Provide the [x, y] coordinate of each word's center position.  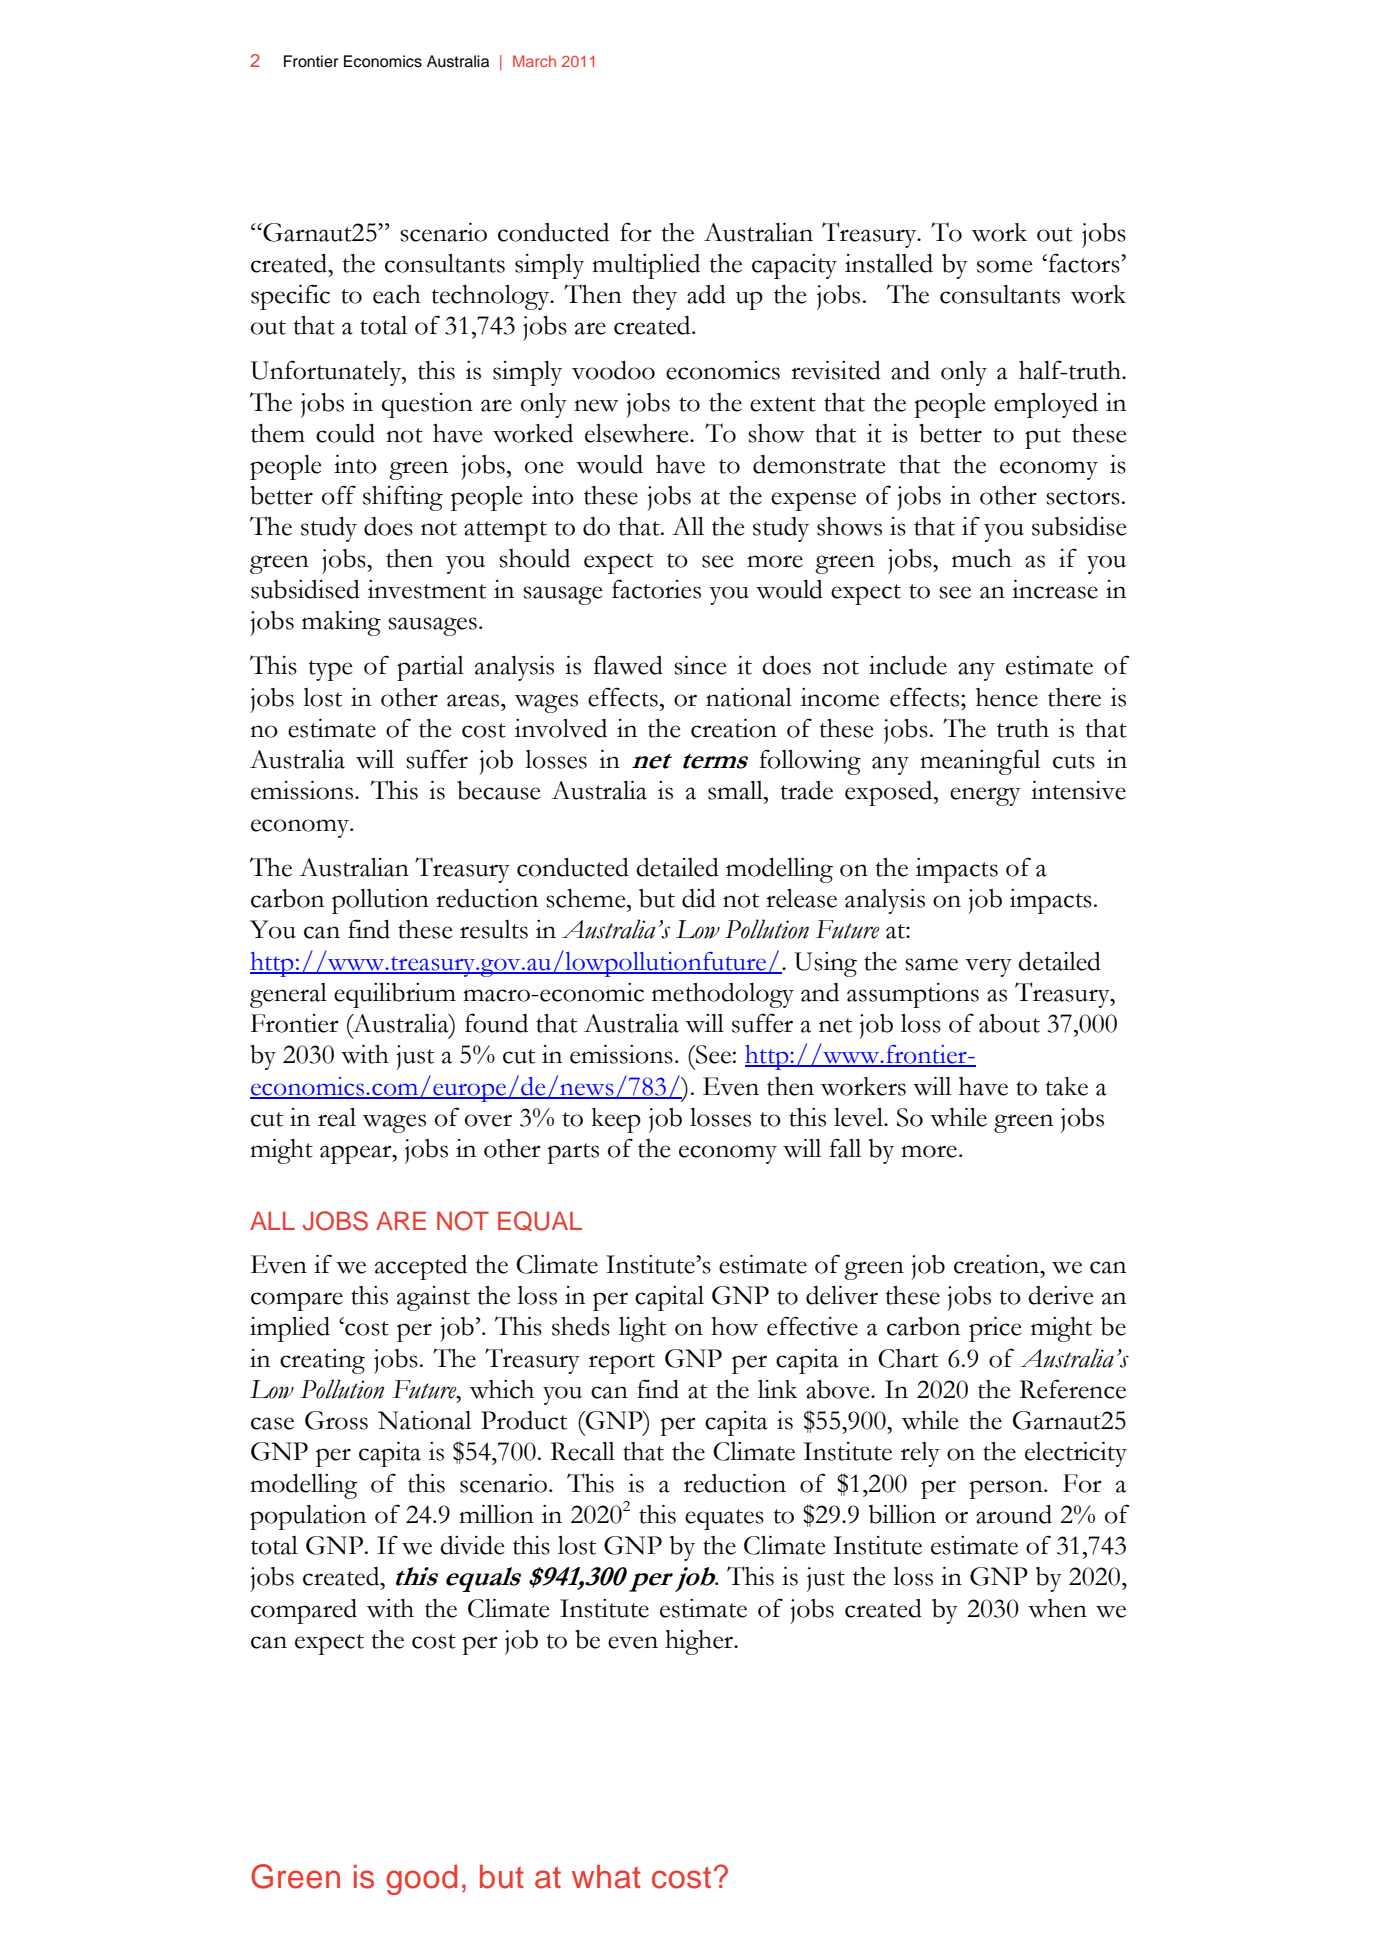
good [421, 1879]
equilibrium [395, 995]
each [397, 294]
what [606, 1876]
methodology [723, 995]
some [1004, 266]
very [988, 967]
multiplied [646, 266]
